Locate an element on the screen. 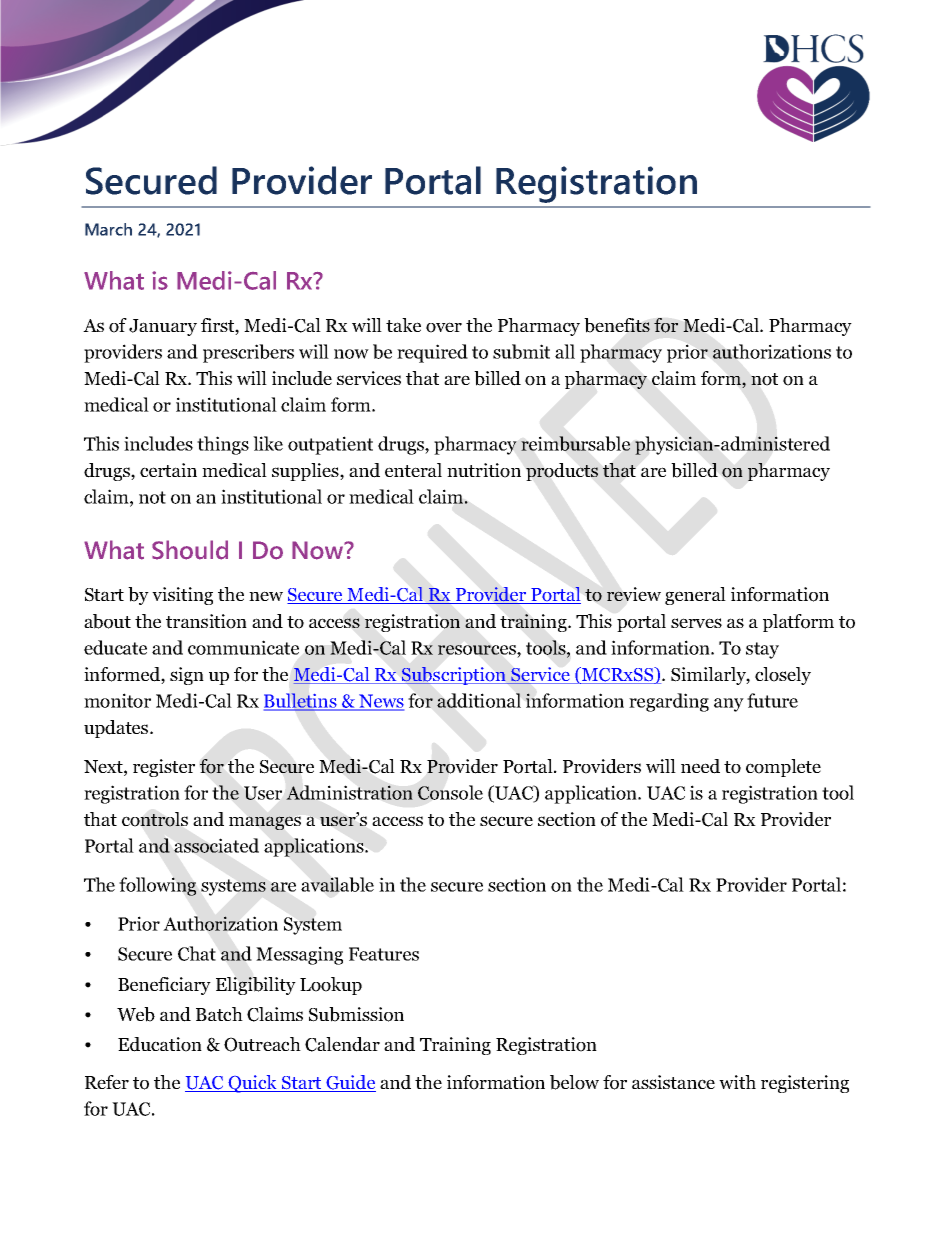 The image size is (952, 1233). over is located at coordinates (444, 327).
